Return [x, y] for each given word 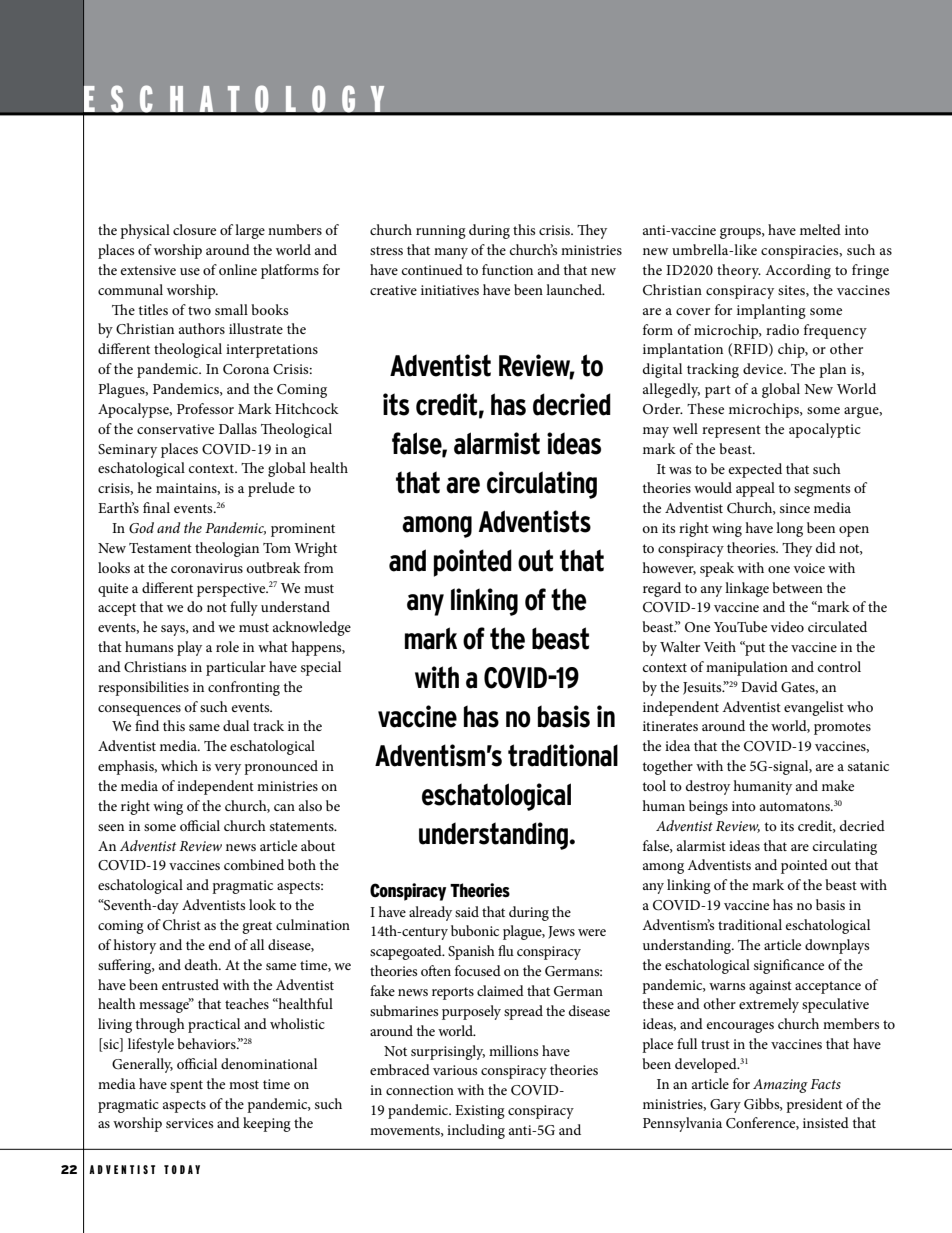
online [238, 269]
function [507, 269]
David [759, 686]
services [189, 1123]
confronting [244, 688]
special [321, 668]
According [798, 271]
